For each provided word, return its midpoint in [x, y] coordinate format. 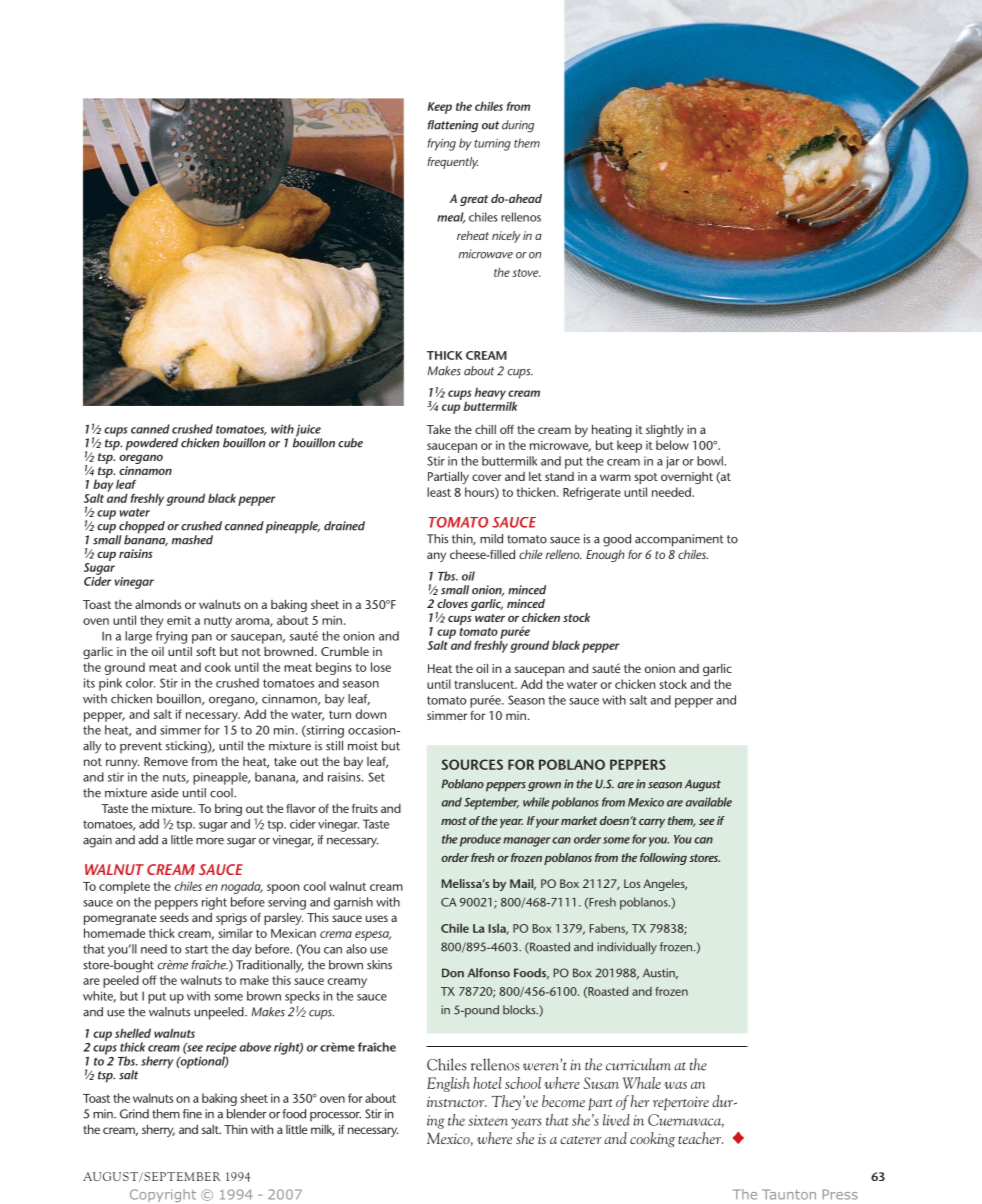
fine [192, 1114]
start [196, 949]
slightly [665, 431]
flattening [453, 126]
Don [453, 973]
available [709, 802]
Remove [166, 761]
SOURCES [472, 764]
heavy [490, 393]
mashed [192, 540]
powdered [152, 444]
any [436, 557]
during [518, 126]
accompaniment [679, 540]
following [663, 859]
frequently [452, 163]
